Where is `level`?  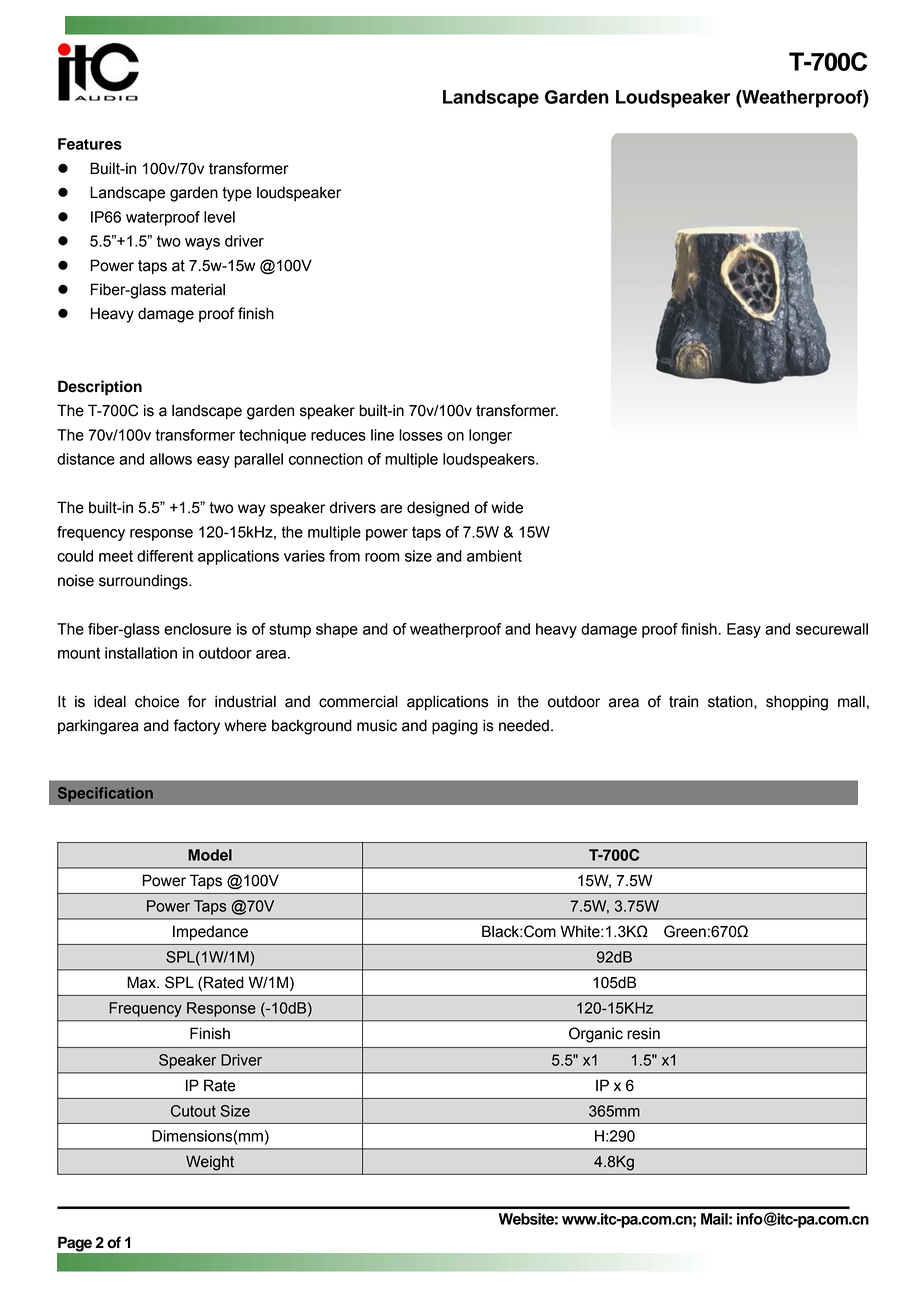
level is located at coordinates (219, 217).
